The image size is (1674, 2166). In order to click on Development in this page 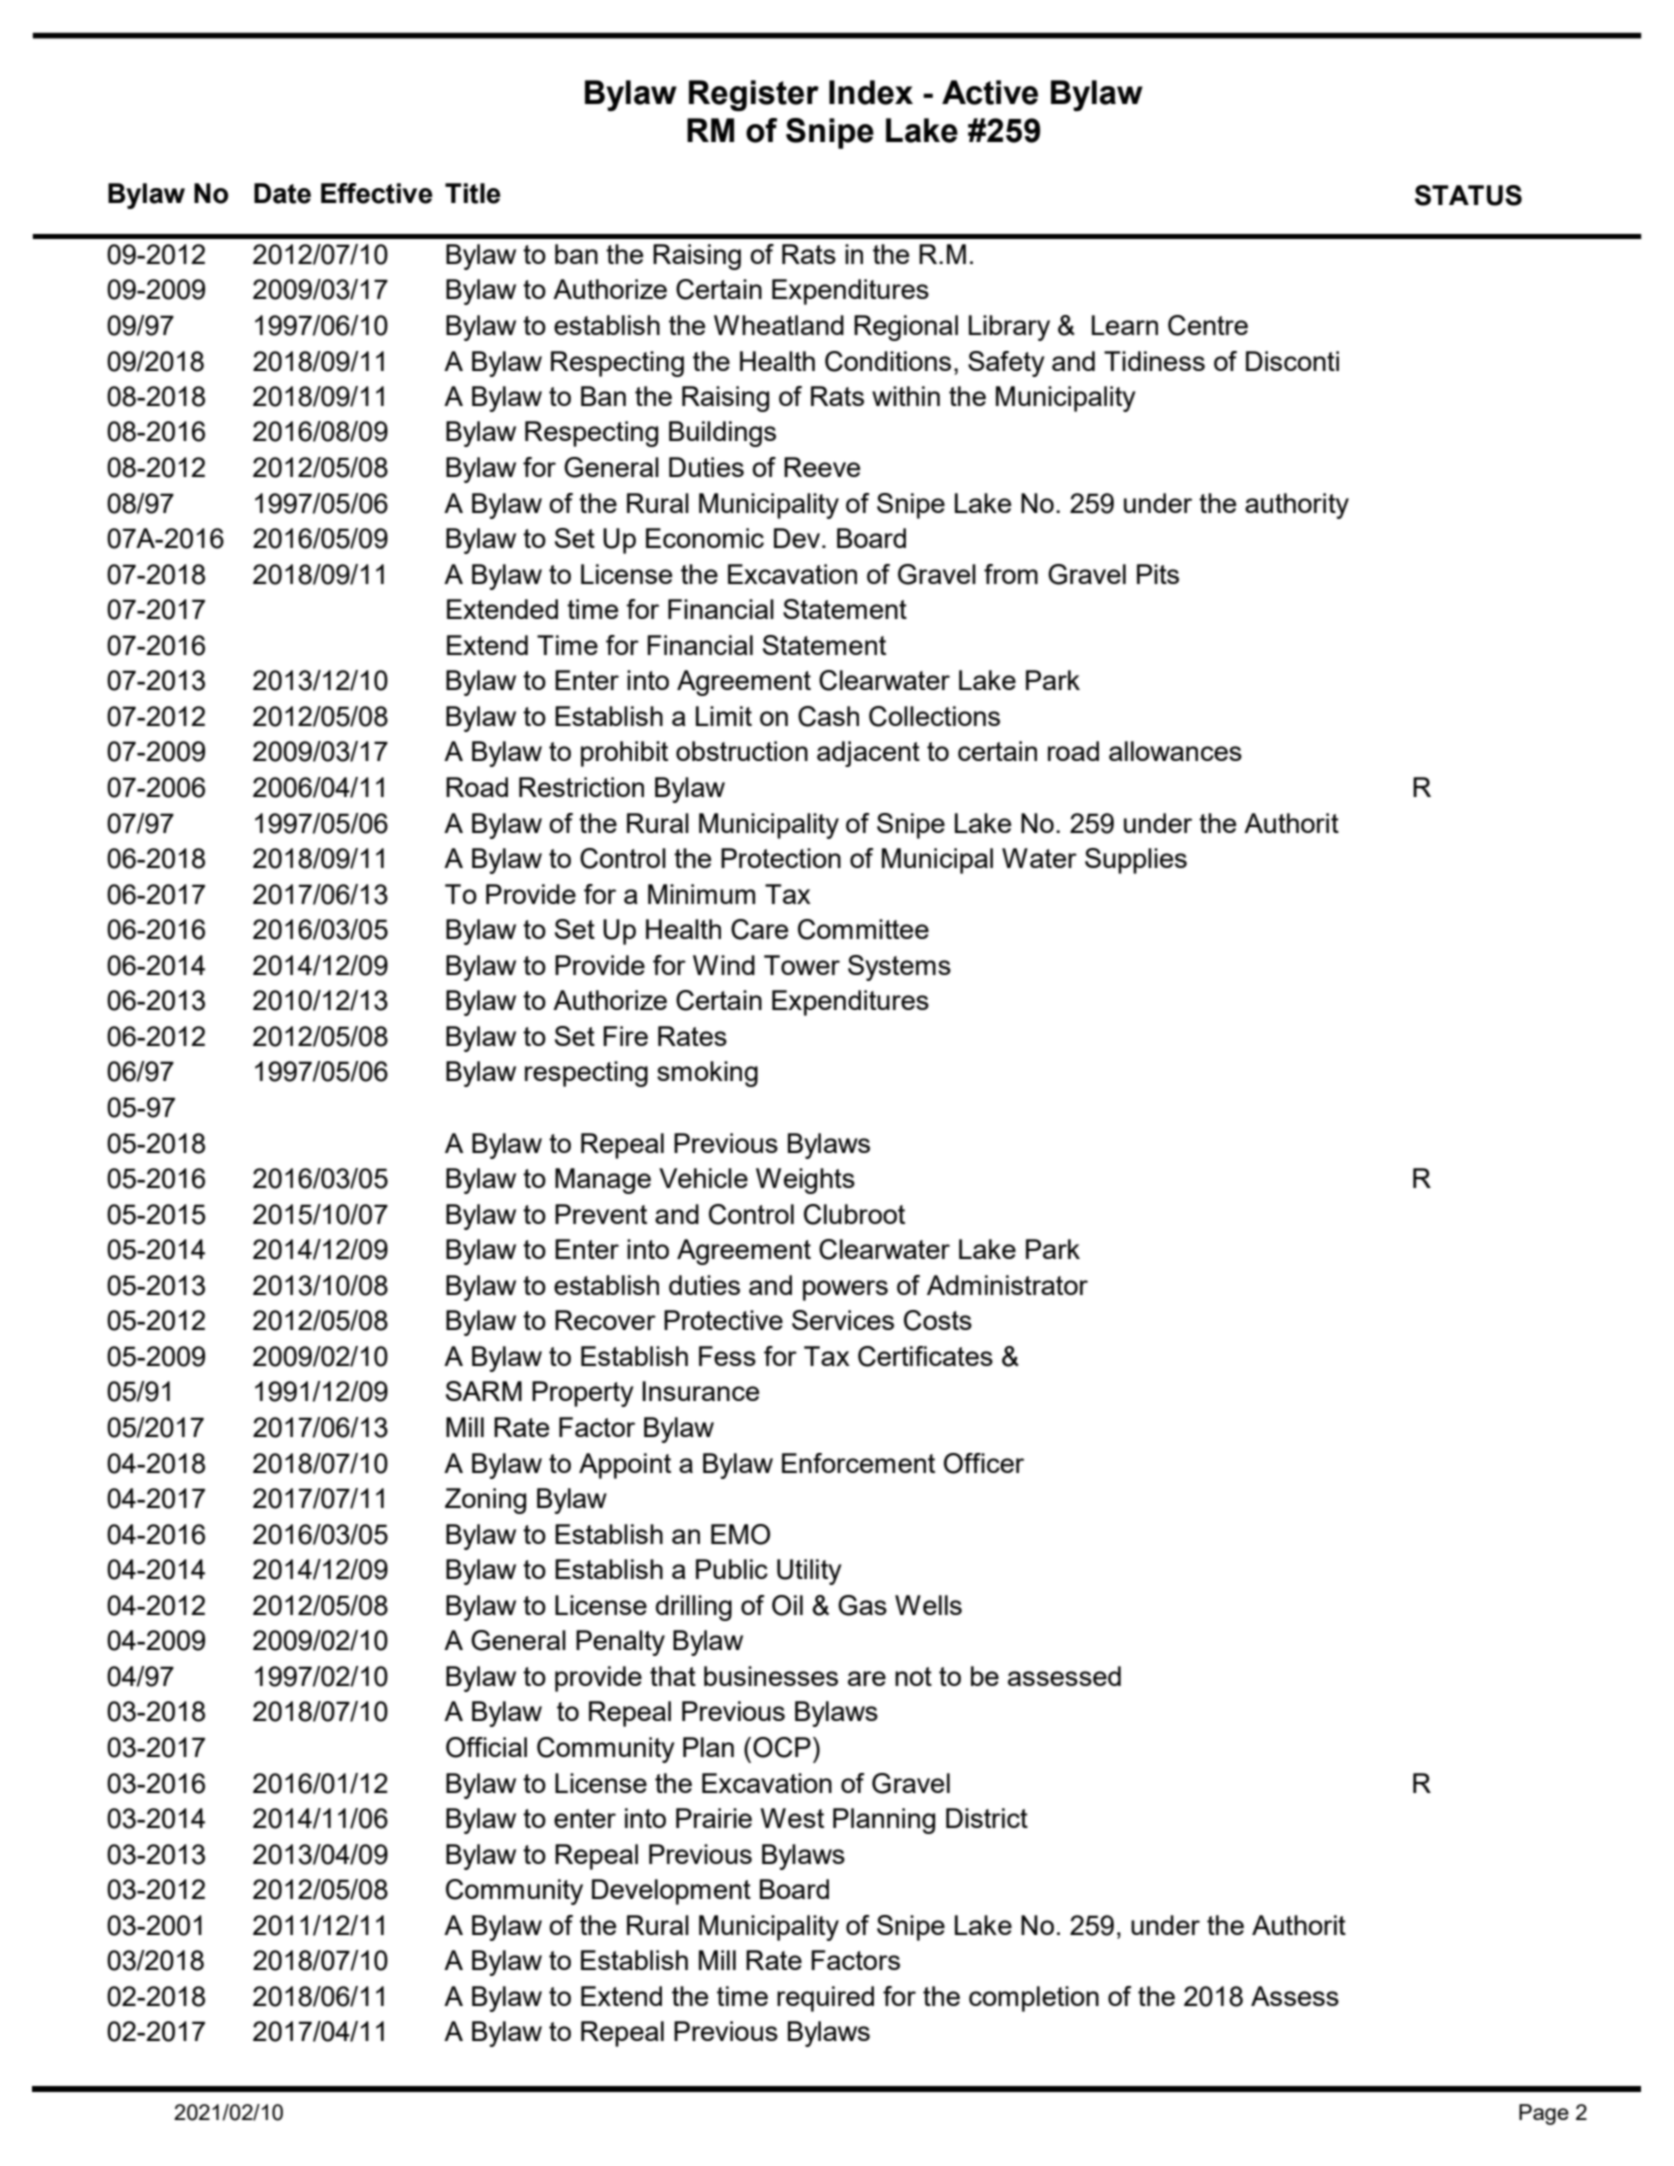, I will do `click(671, 1892)`.
